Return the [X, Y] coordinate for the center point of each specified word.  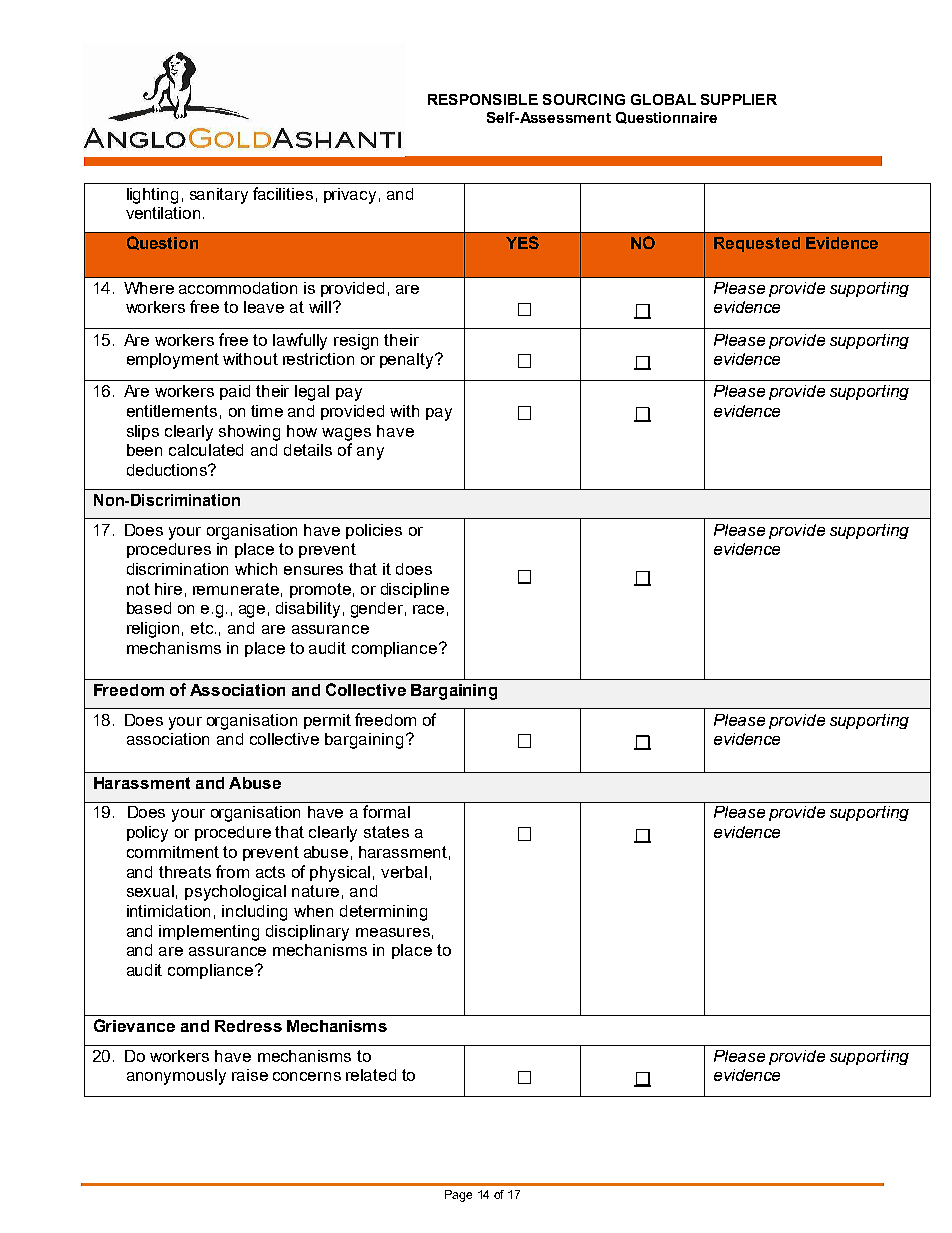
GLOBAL [663, 99]
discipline [415, 590]
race [428, 609]
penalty [408, 361]
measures [393, 932]
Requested [757, 244]
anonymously [176, 1077]
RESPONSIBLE [483, 99]
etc [203, 628]
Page [458, 1196]
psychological [235, 893]
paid [235, 392]
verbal [404, 872]
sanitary [219, 196]
